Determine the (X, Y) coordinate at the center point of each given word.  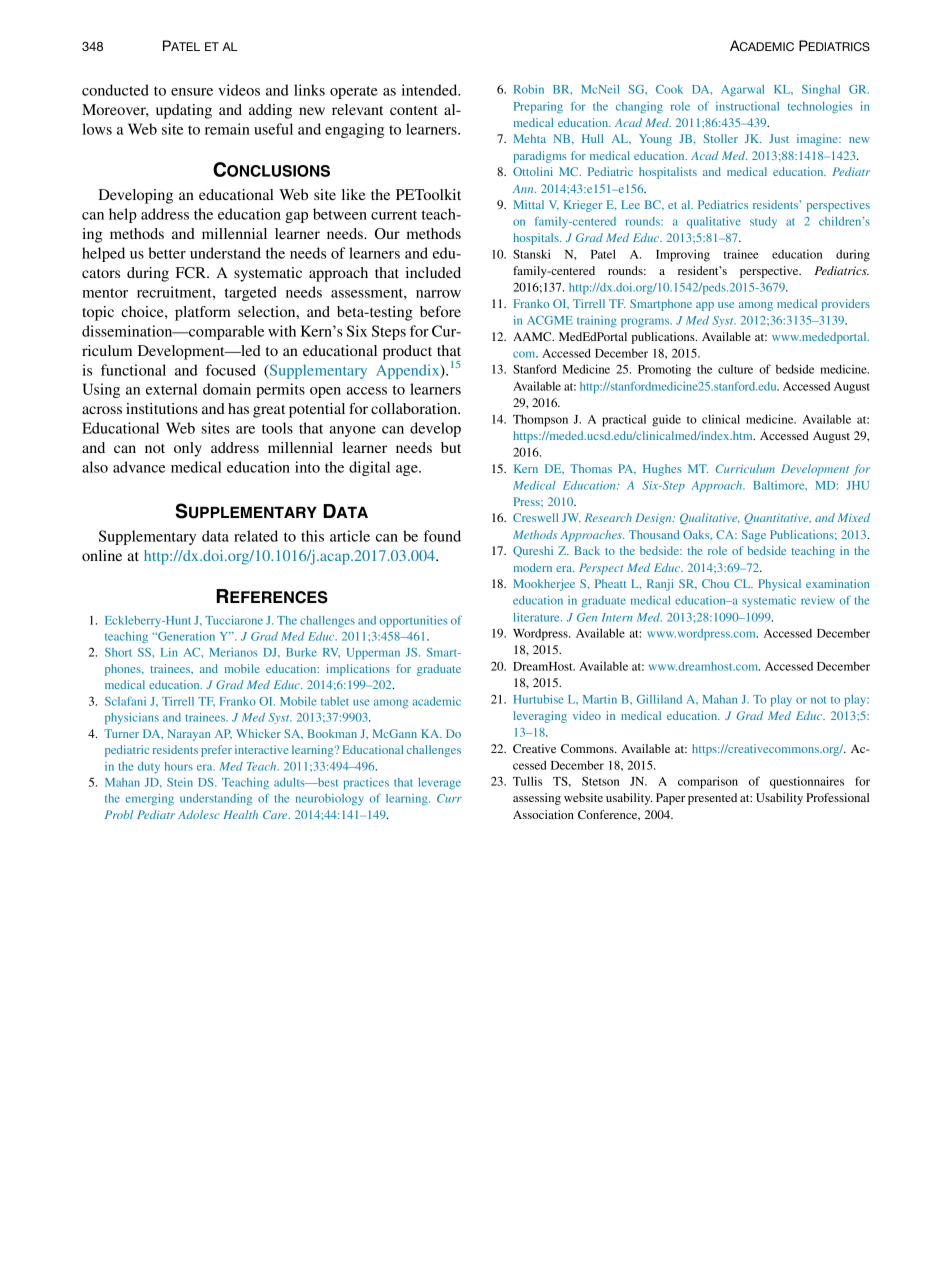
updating (184, 111)
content (414, 110)
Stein (180, 782)
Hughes (662, 470)
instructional (747, 106)
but (451, 447)
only (188, 449)
